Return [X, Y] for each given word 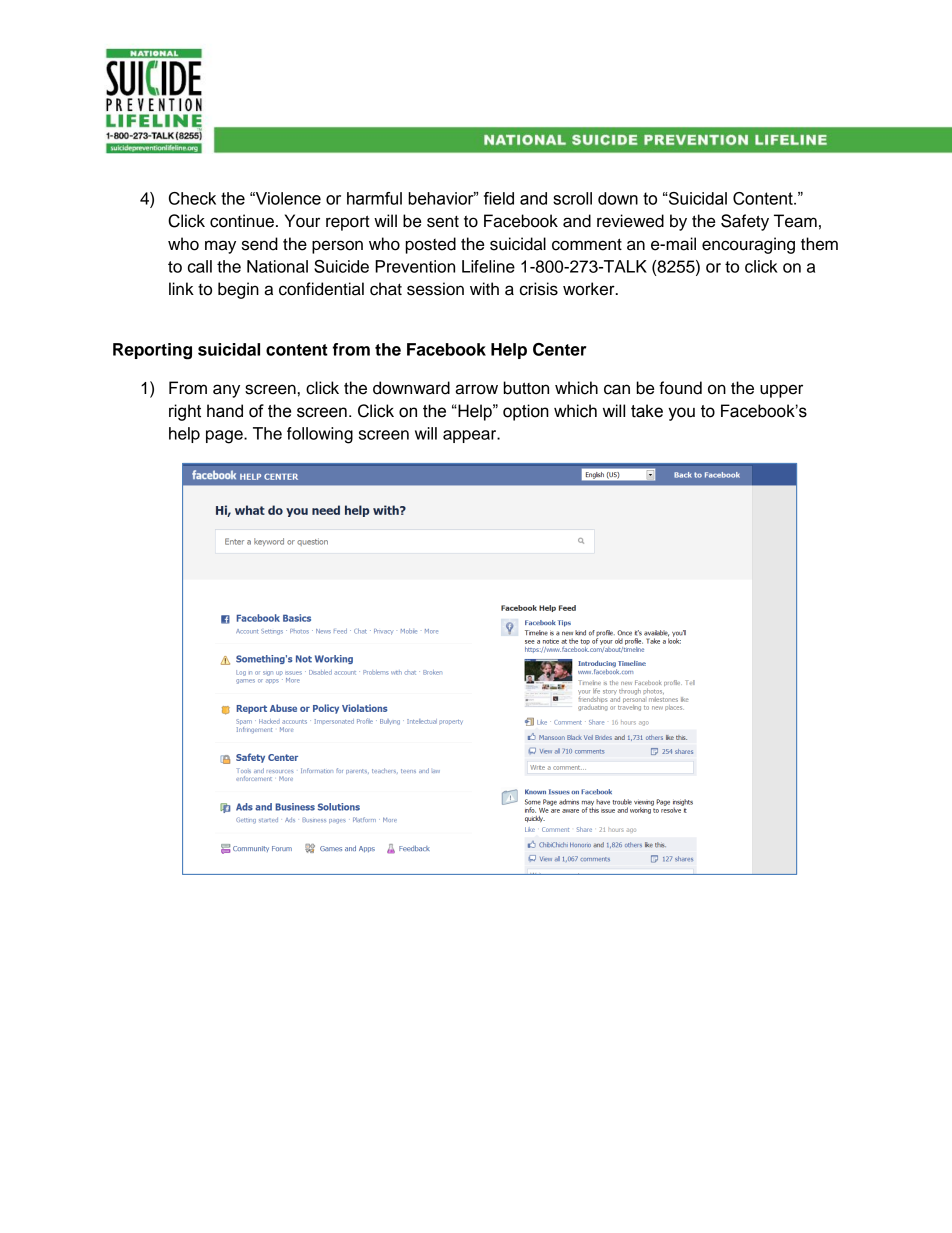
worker [590, 289]
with [484, 288]
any [226, 391]
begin [238, 290]
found [680, 388]
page [225, 437]
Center [560, 349]
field [499, 198]
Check [192, 198]
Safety [745, 222]
